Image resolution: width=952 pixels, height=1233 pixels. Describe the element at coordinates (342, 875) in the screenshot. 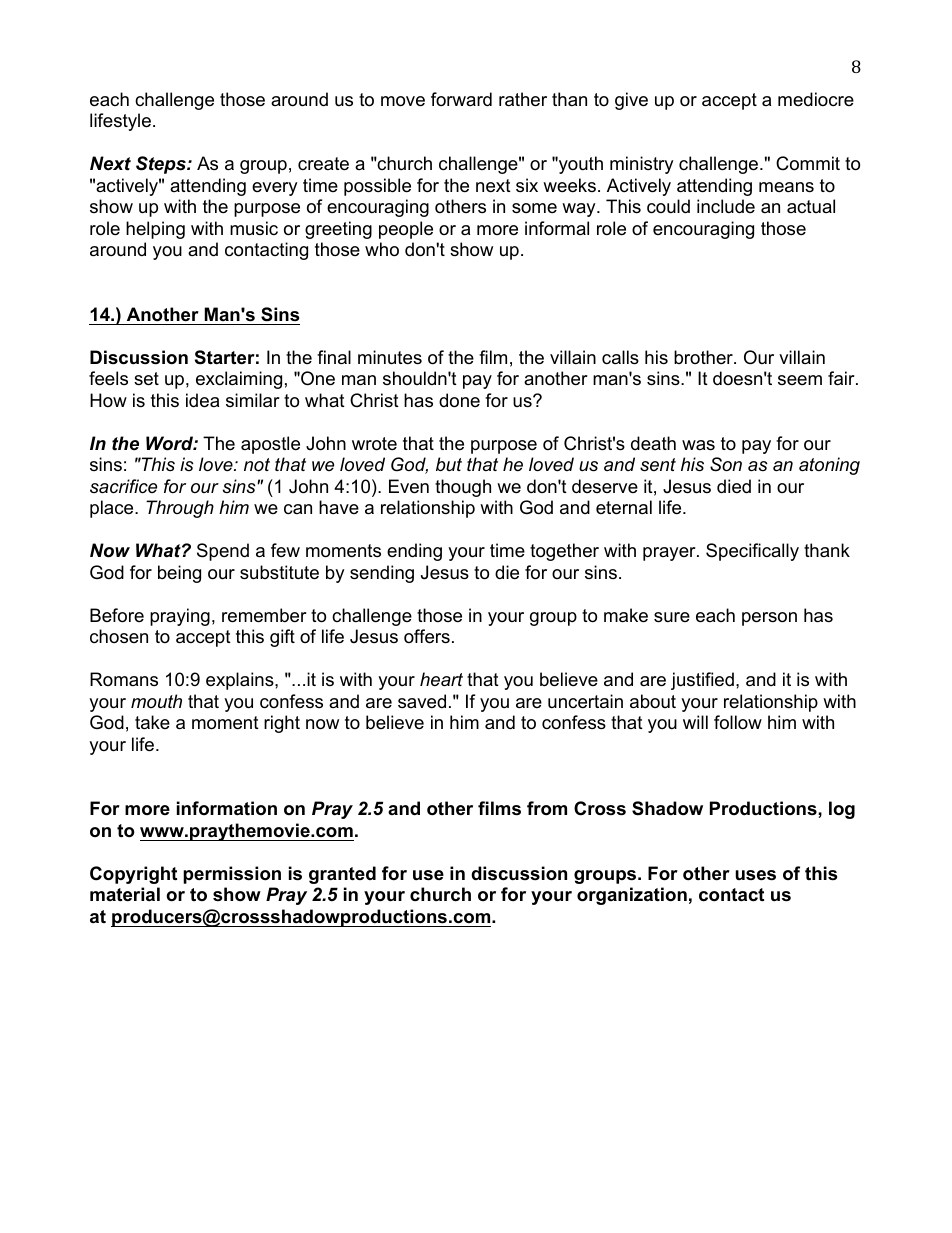

I see `granted` at that location.
